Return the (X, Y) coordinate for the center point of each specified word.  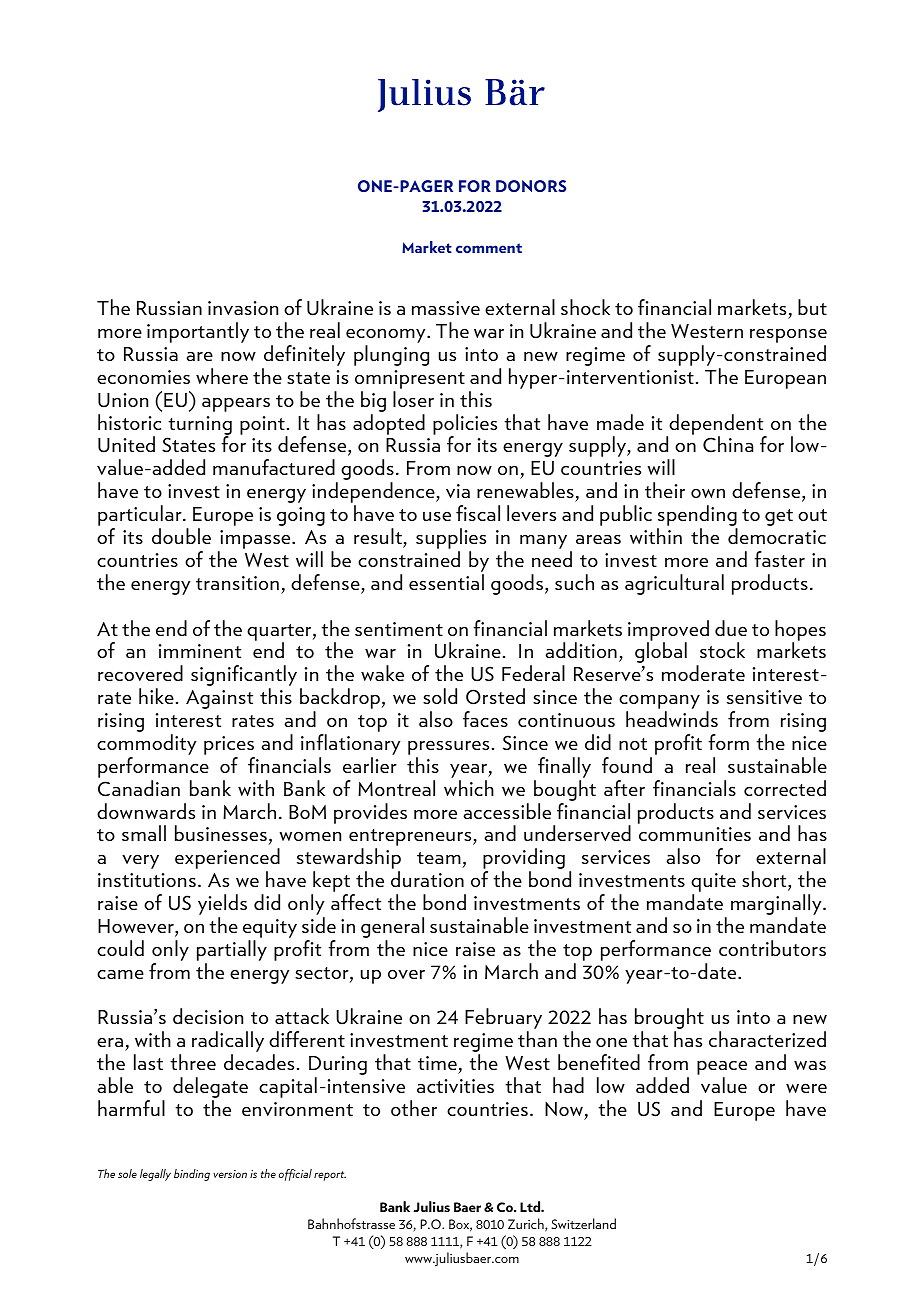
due (731, 628)
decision (208, 1016)
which (469, 788)
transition (237, 583)
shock (585, 307)
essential (446, 582)
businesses (221, 833)
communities (695, 834)
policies (465, 425)
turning (200, 426)
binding (192, 1175)
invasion (243, 308)
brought (669, 1020)
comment (489, 248)
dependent (716, 425)
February (503, 1020)
